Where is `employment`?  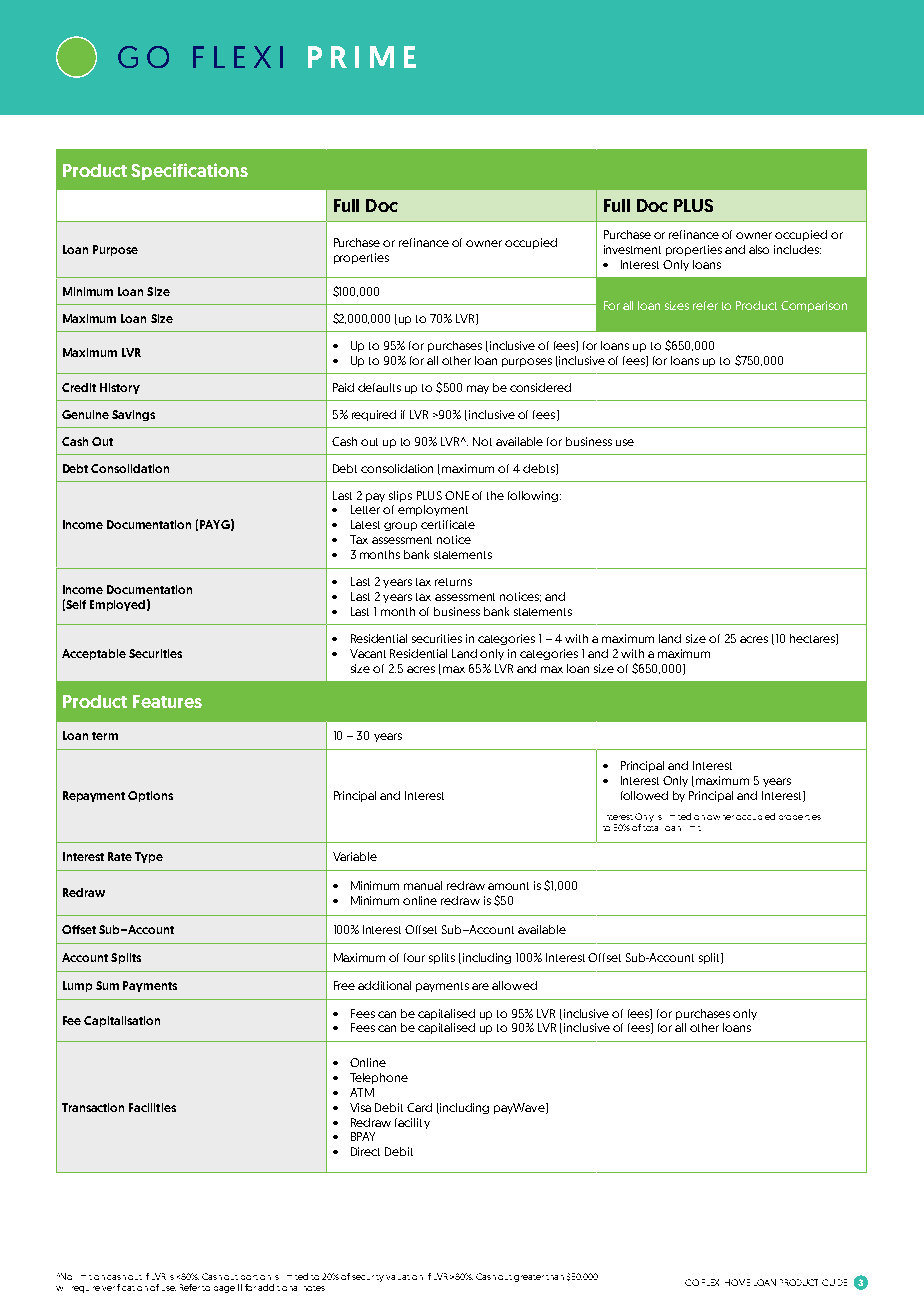
employment is located at coordinates (433, 510).
